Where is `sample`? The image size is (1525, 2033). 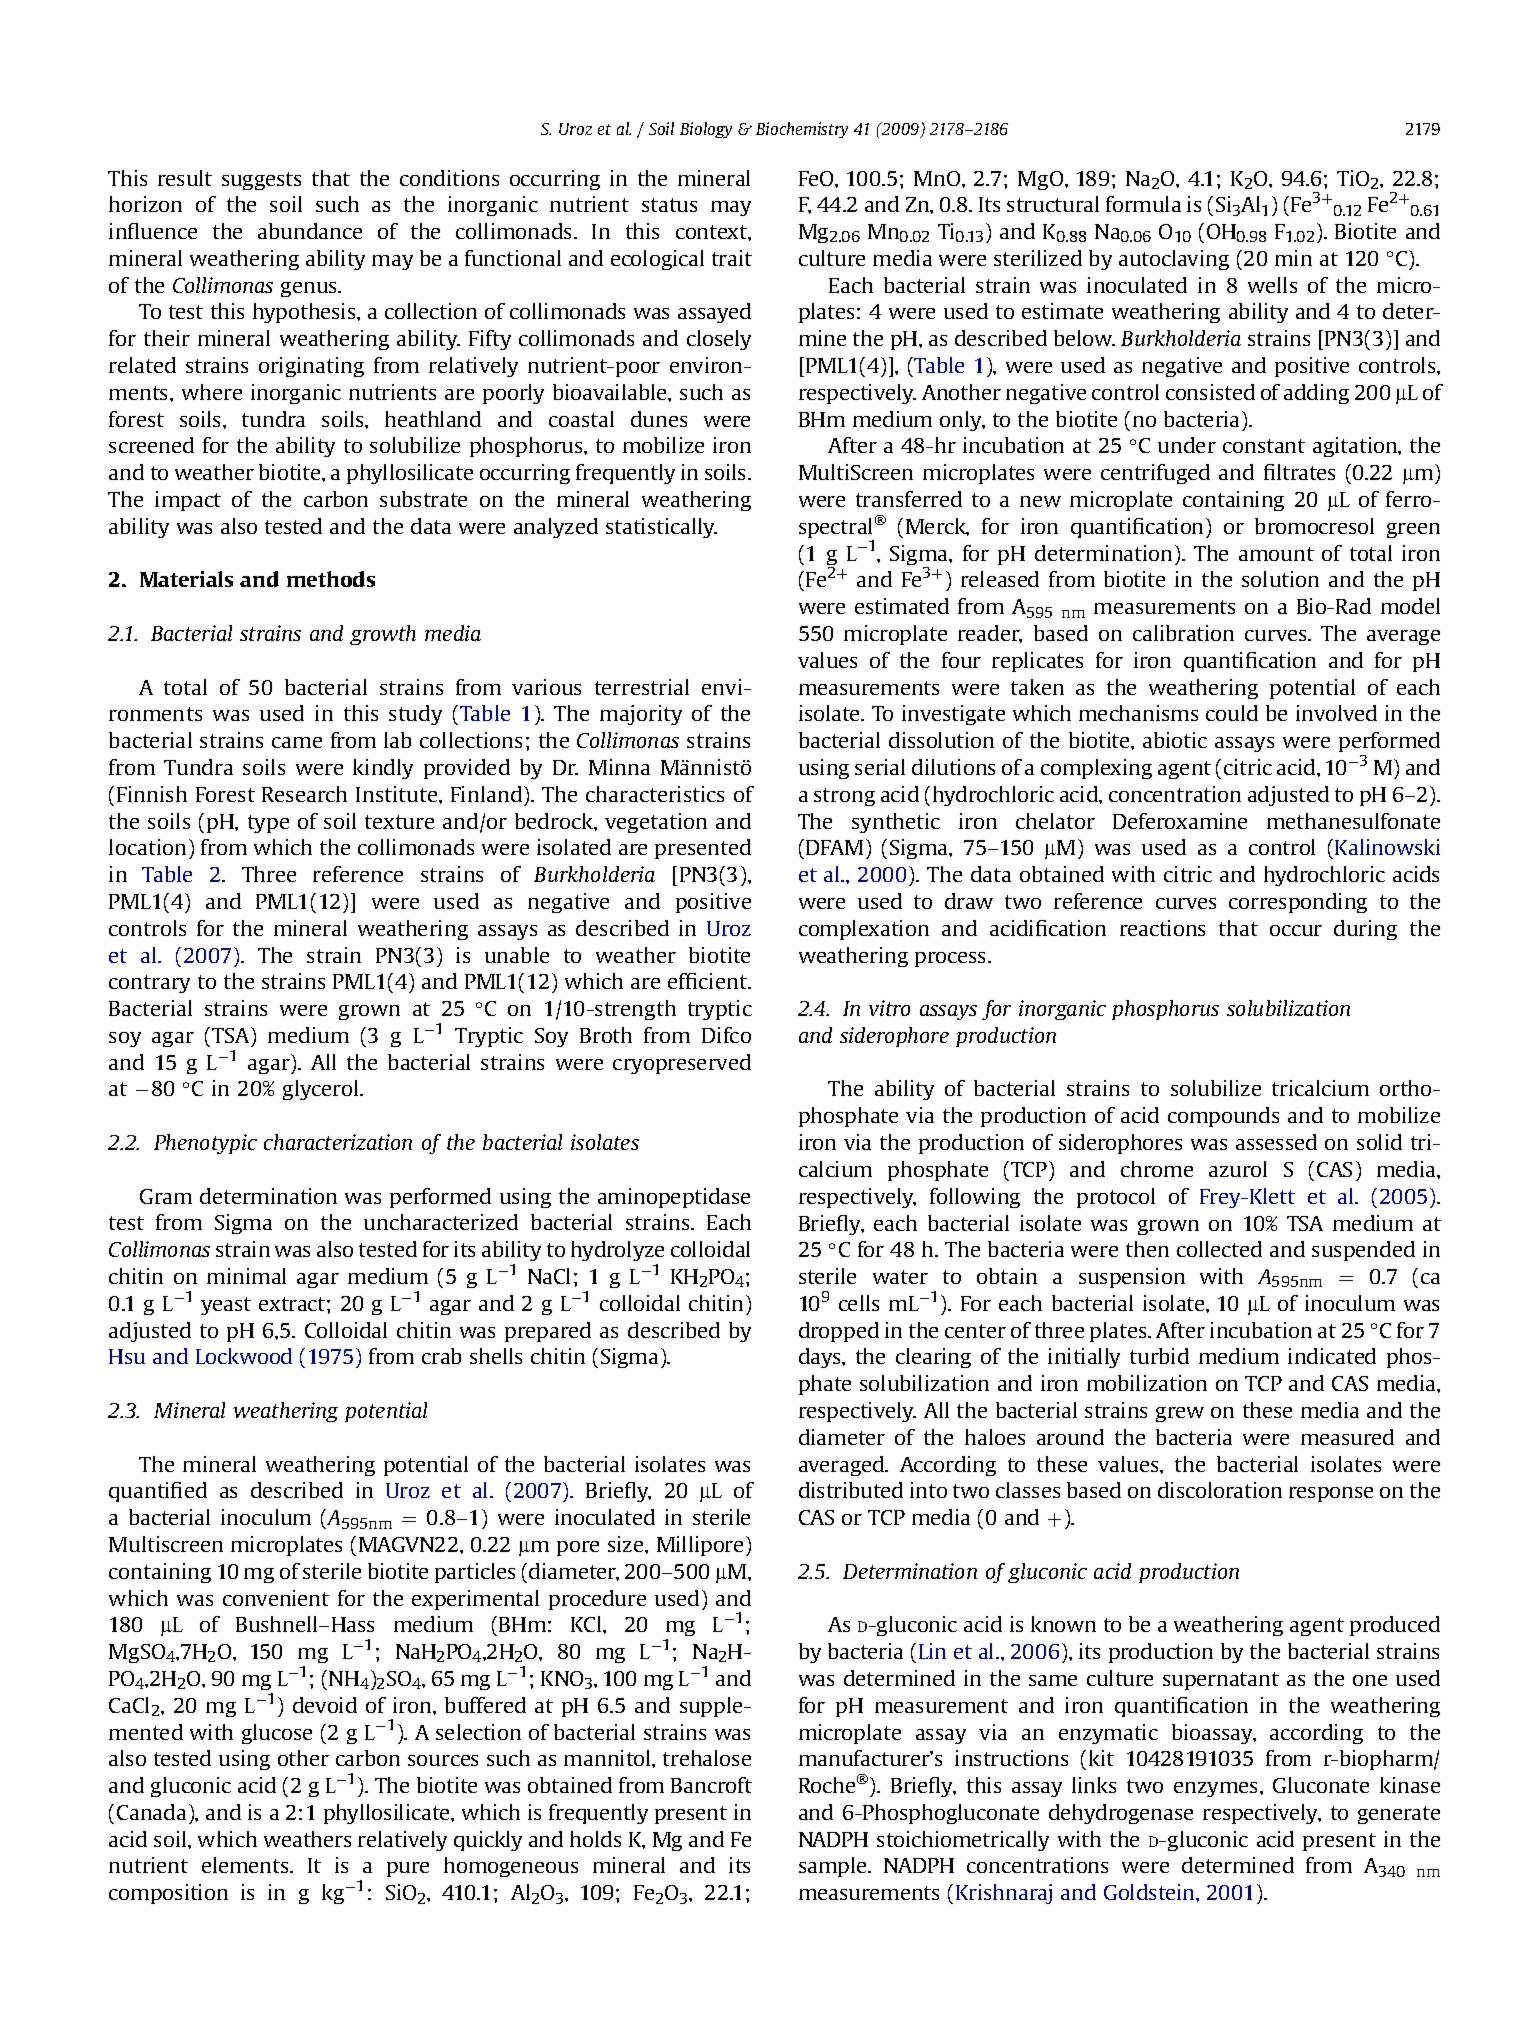
sample is located at coordinates (834, 1867).
